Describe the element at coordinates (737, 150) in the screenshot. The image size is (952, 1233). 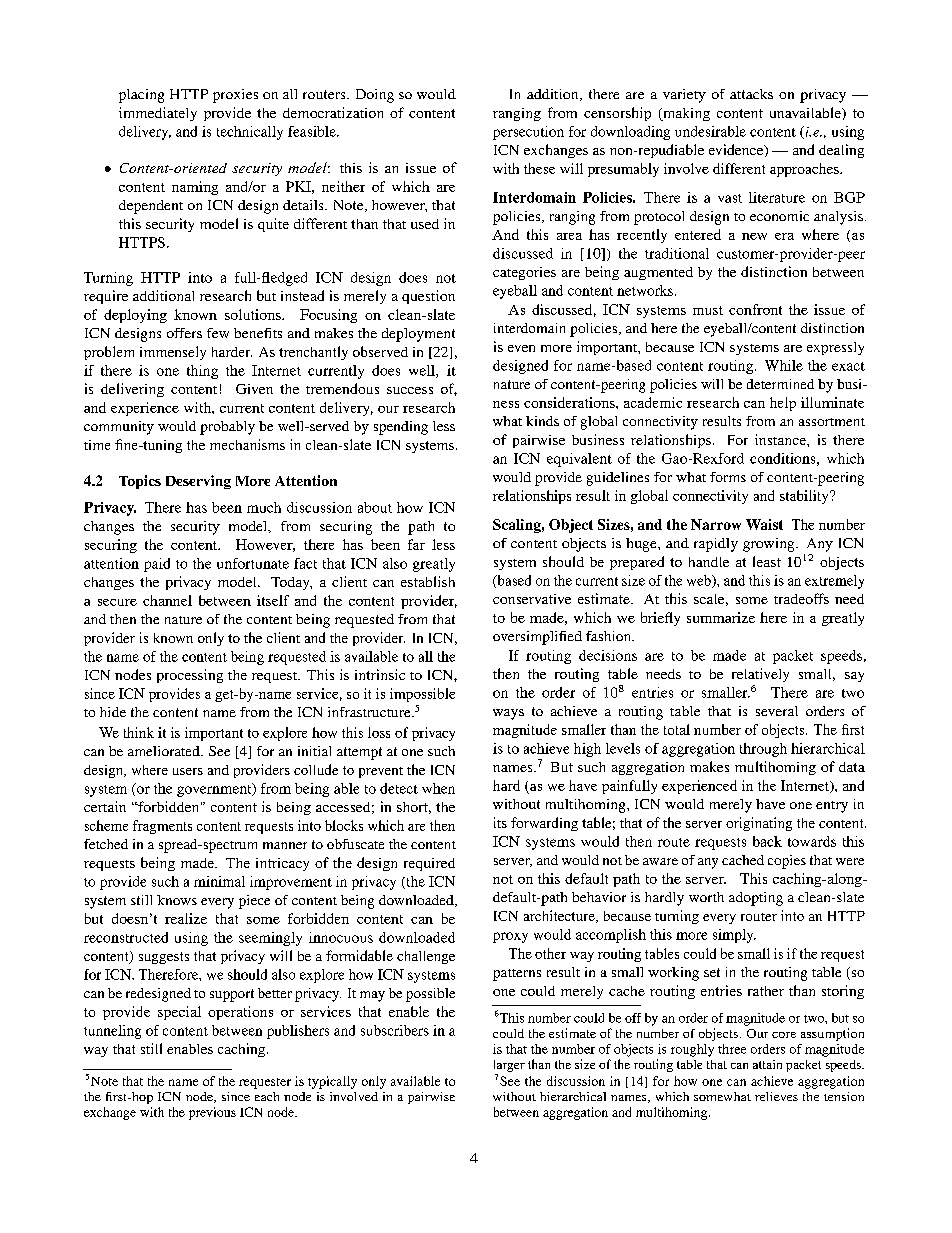
I see `evidence` at that location.
